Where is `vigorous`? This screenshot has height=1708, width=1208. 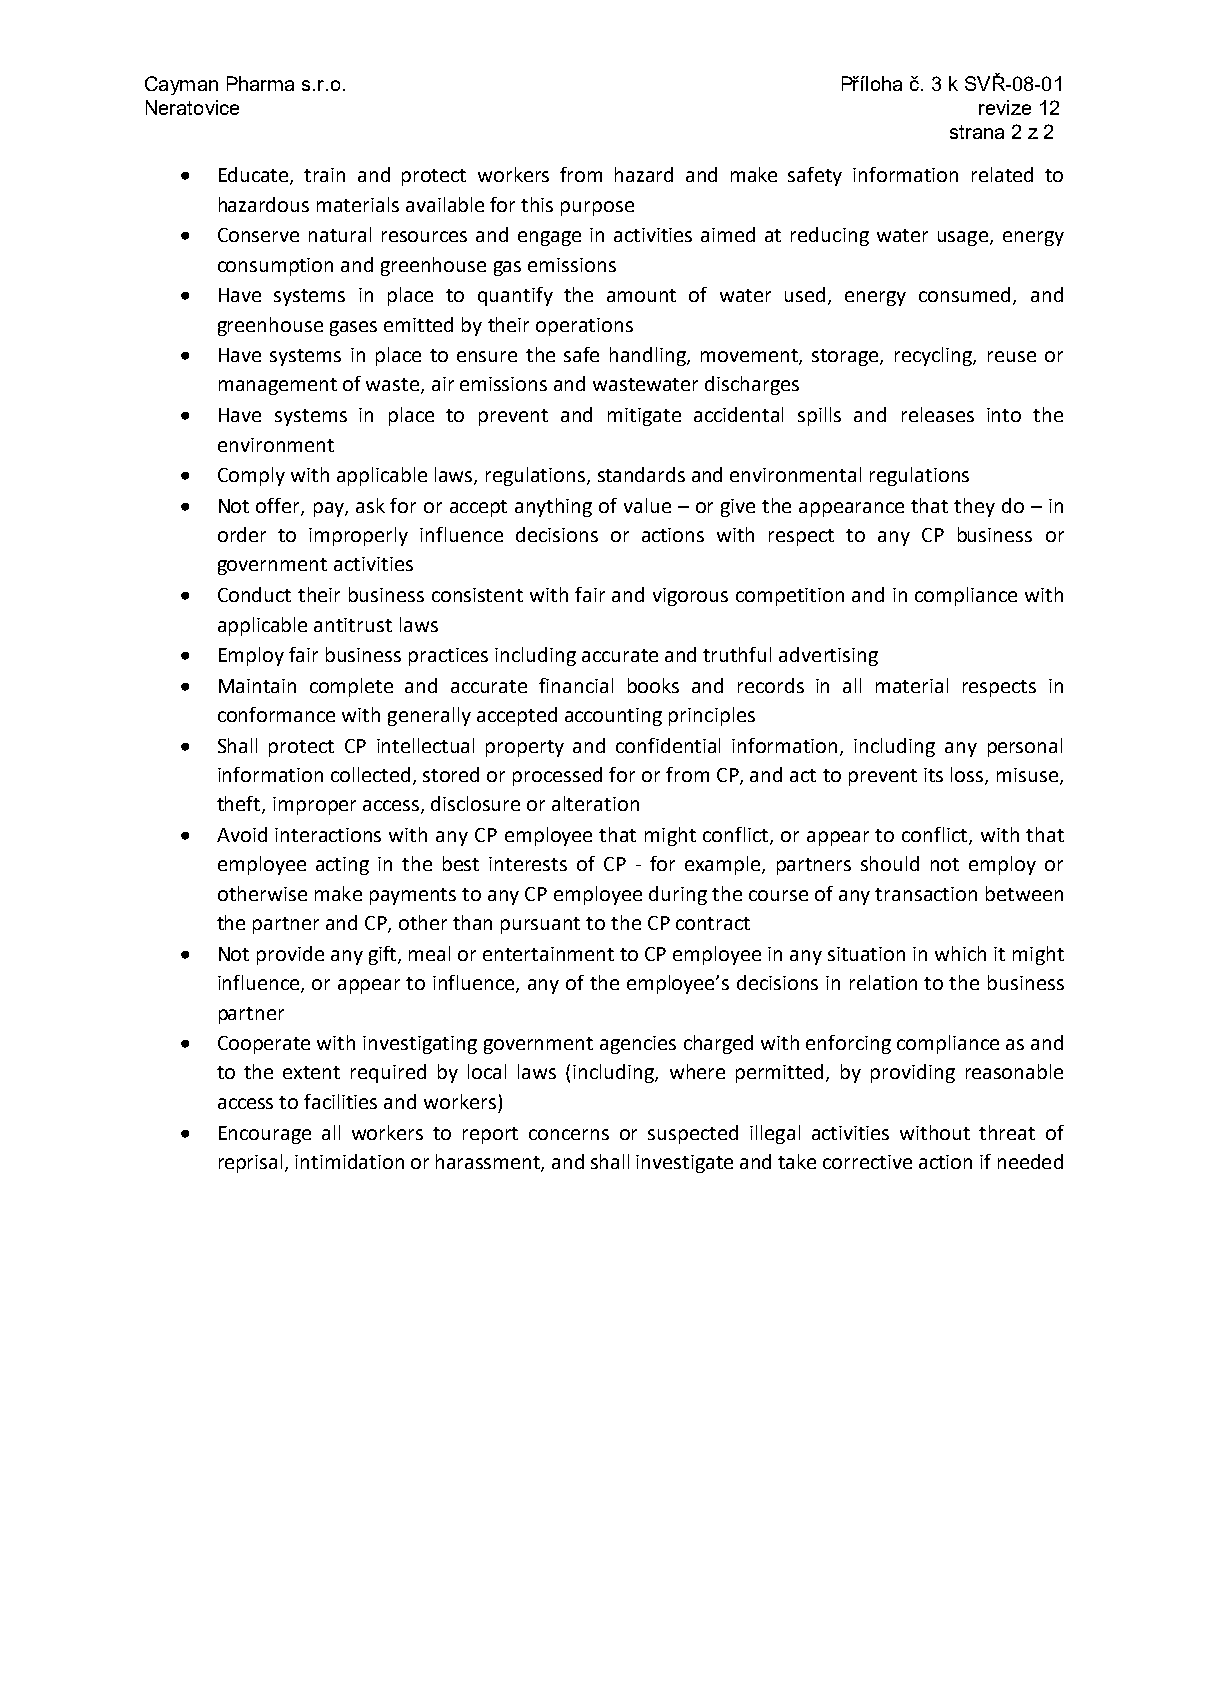
vigorous is located at coordinates (690, 597).
